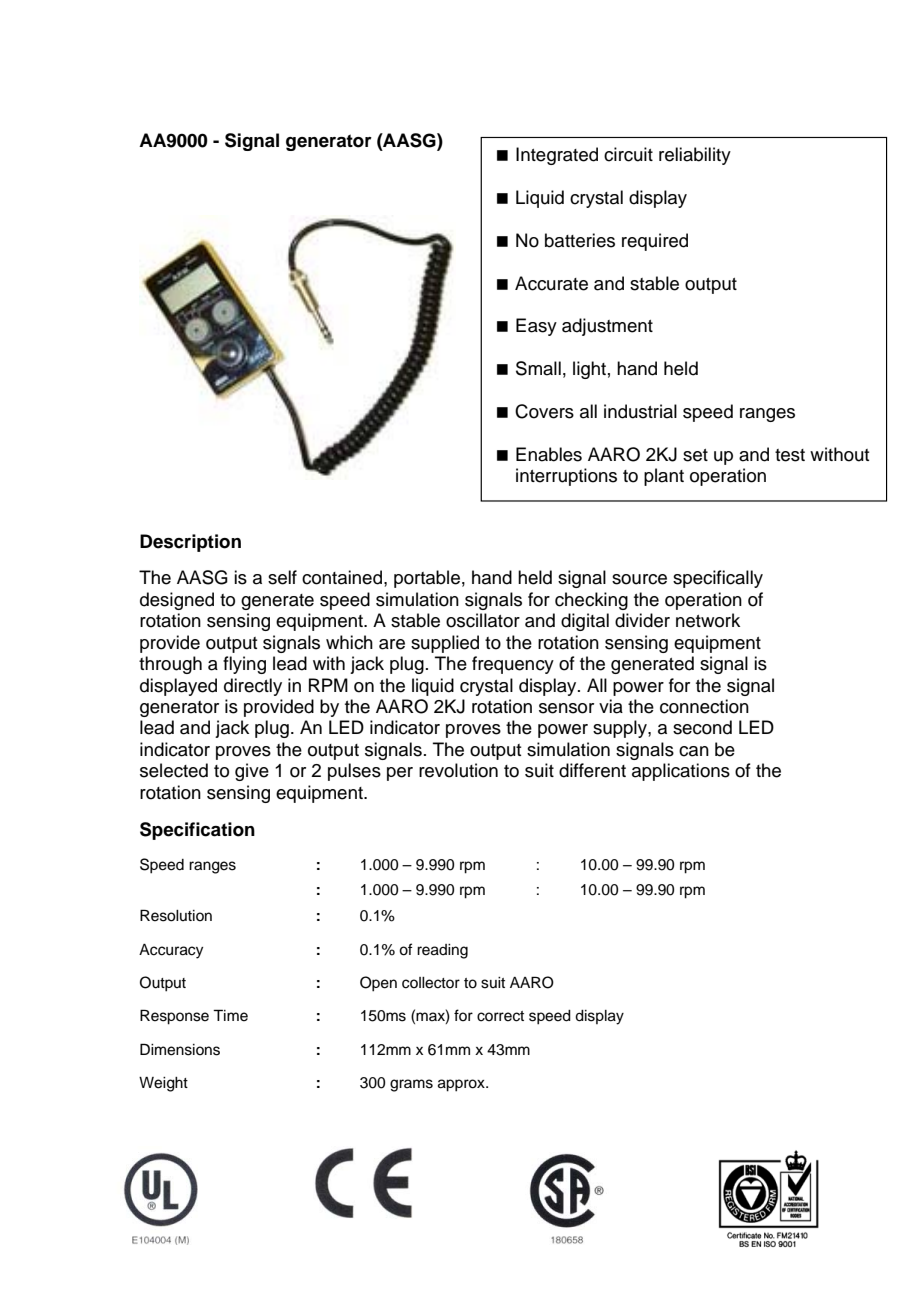  I want to click on oscillator, so click(483, 620).
